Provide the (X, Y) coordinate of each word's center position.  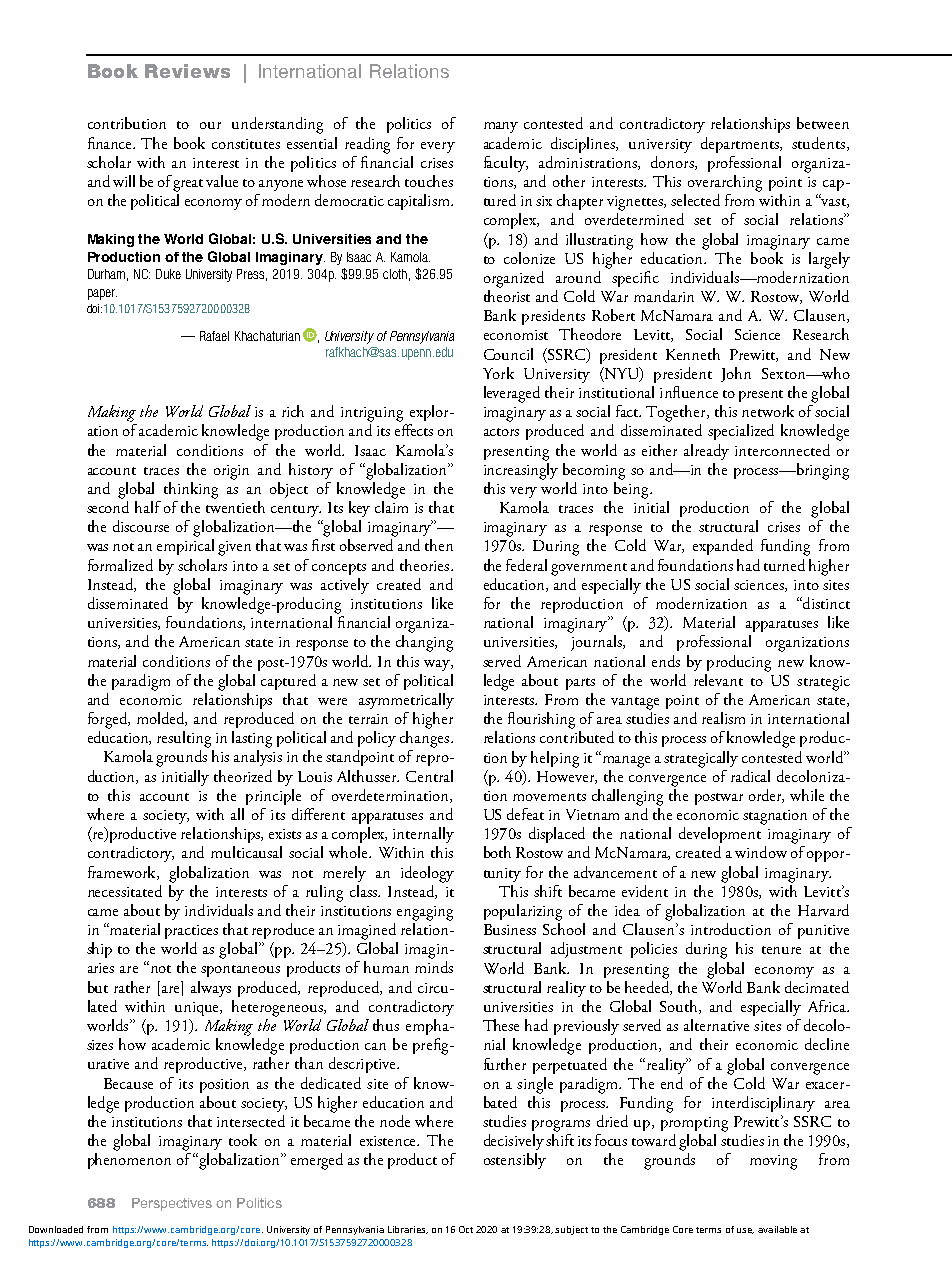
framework (123, 873)
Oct (466, 1229)
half (148, 507)
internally (423, 835)
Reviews (187, 71)
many (501, 127)
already (706, 452)
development (720, 835)
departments (741, 145)
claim (391, 507)
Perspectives (172, 1204)
